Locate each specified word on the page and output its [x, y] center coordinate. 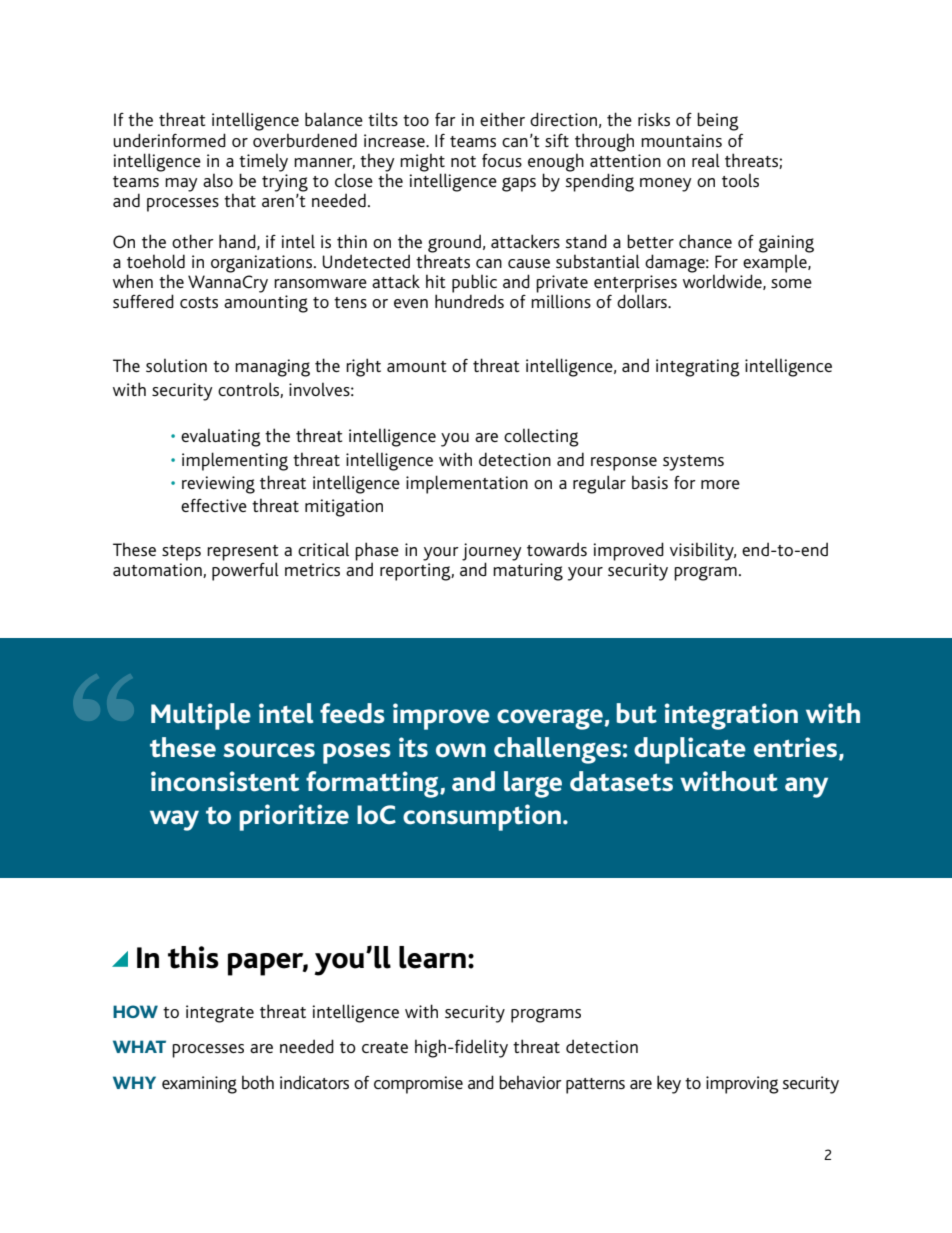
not [463, 161]
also [218, 180]
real [706, 160]
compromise [418, 1085]
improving [742, 1085]
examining [199, 1085]
